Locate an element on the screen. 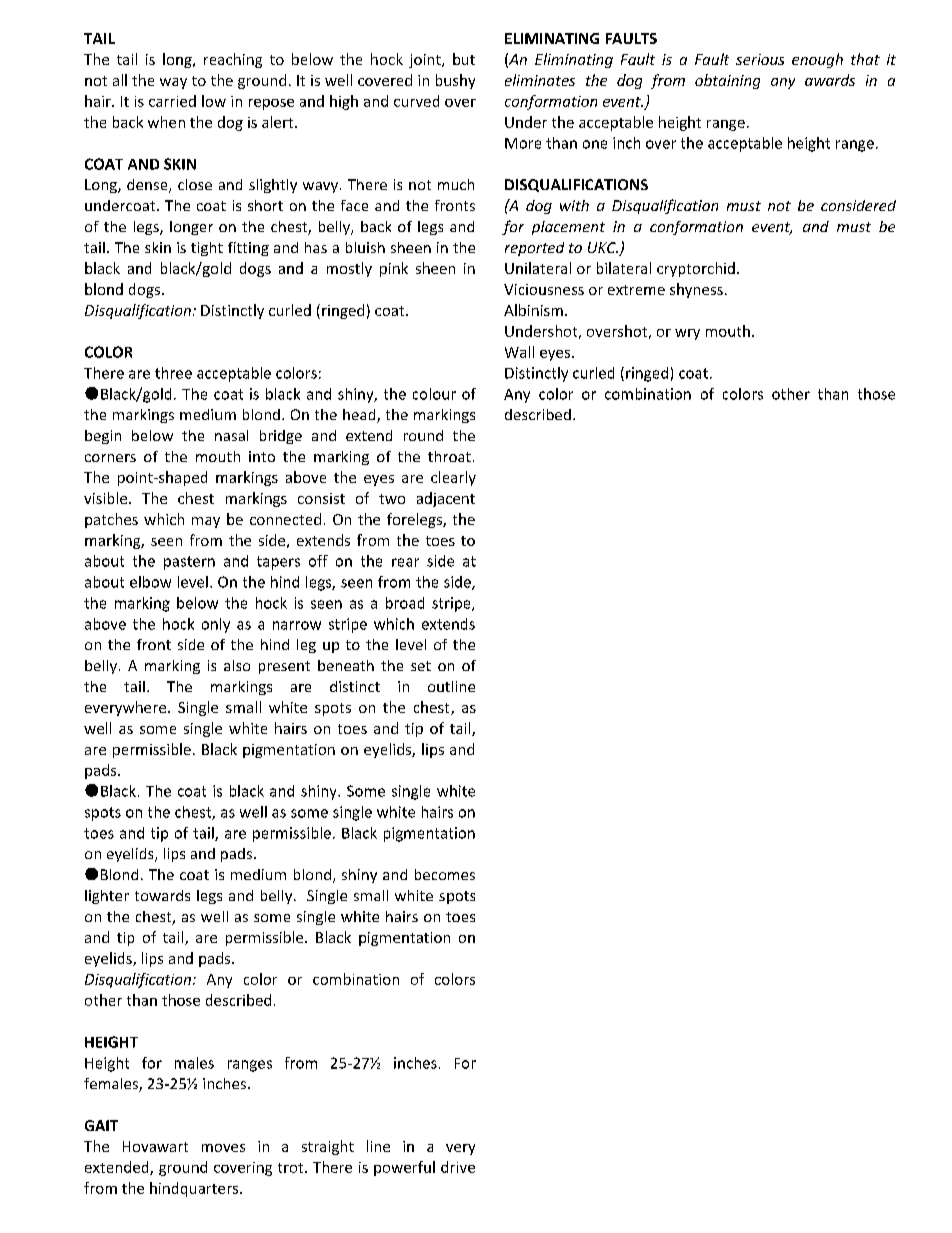  adjacent is located at coordinates (446, 499).
